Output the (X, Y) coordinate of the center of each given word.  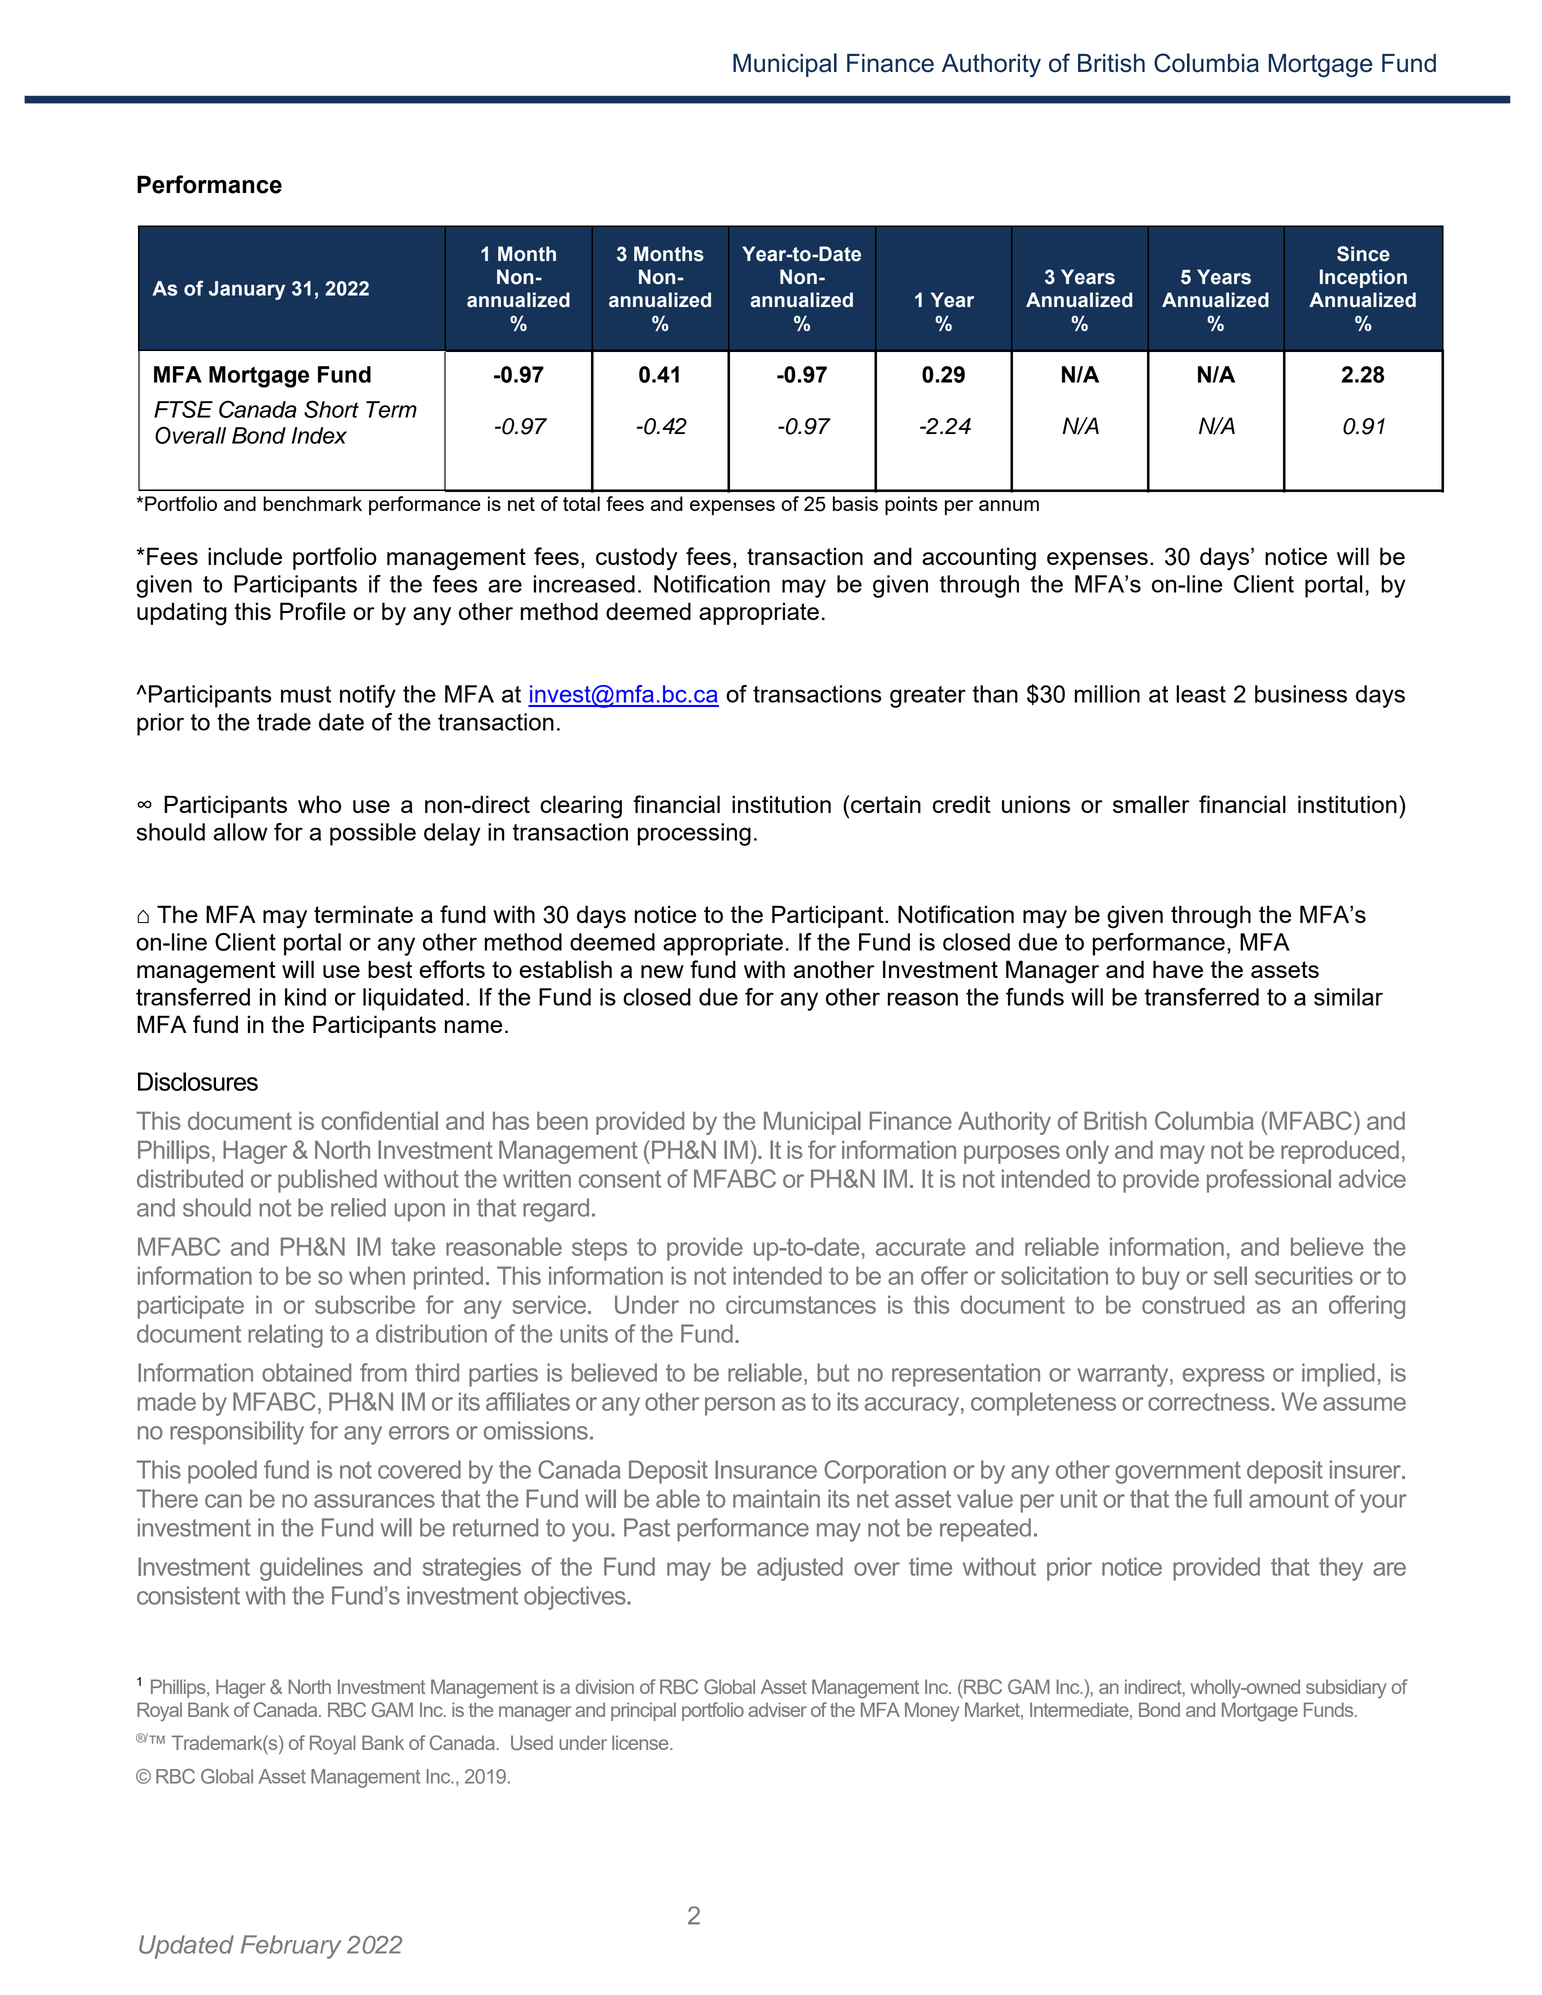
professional (1269, 1181)
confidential (379, 1120)
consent (620, 1179)
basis (855, 503)
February (291, 1947)
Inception (1363, 278)
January (247, 290)
